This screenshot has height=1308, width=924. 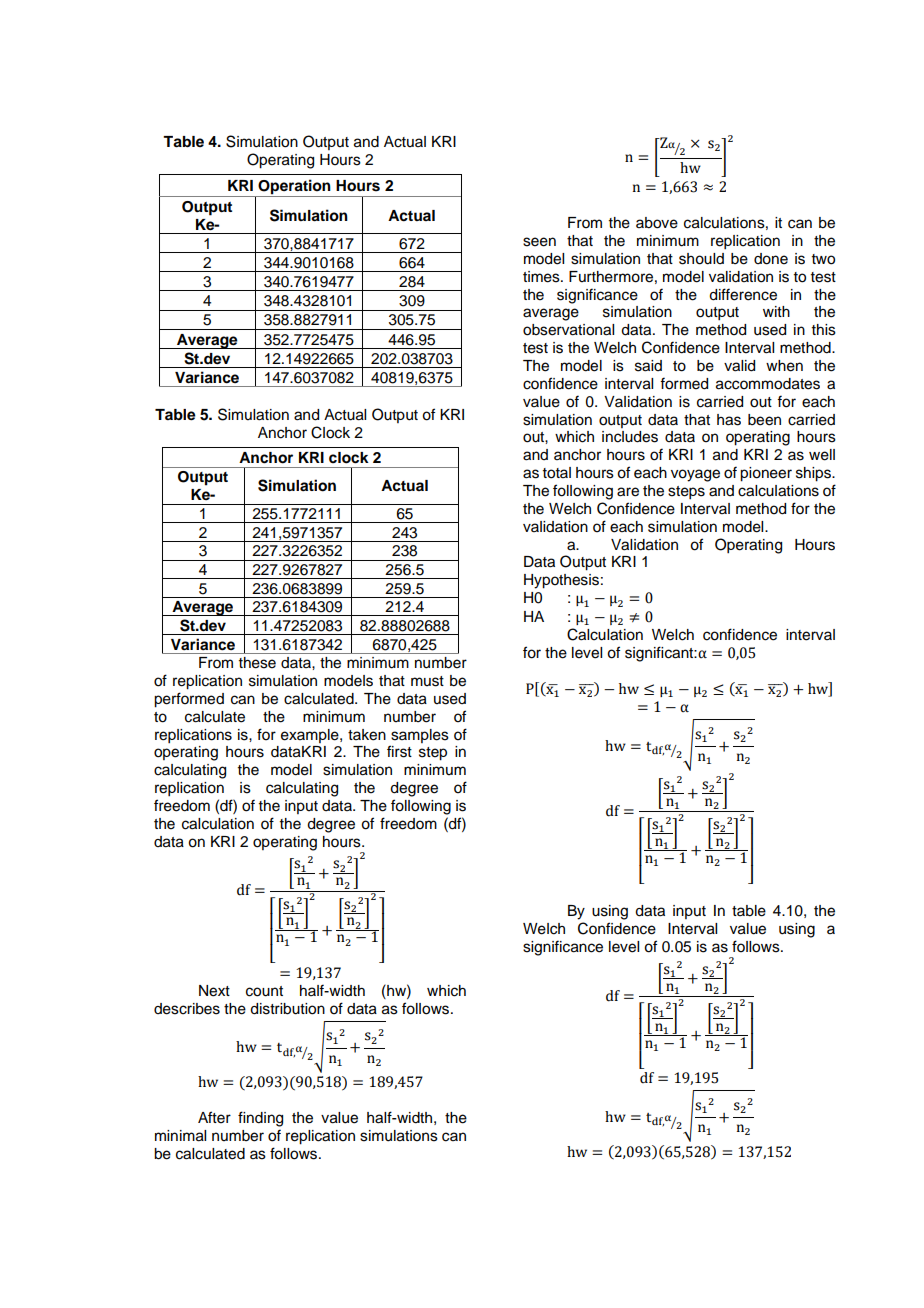 I want to click on pioneer, so click(x=766, y=474).
